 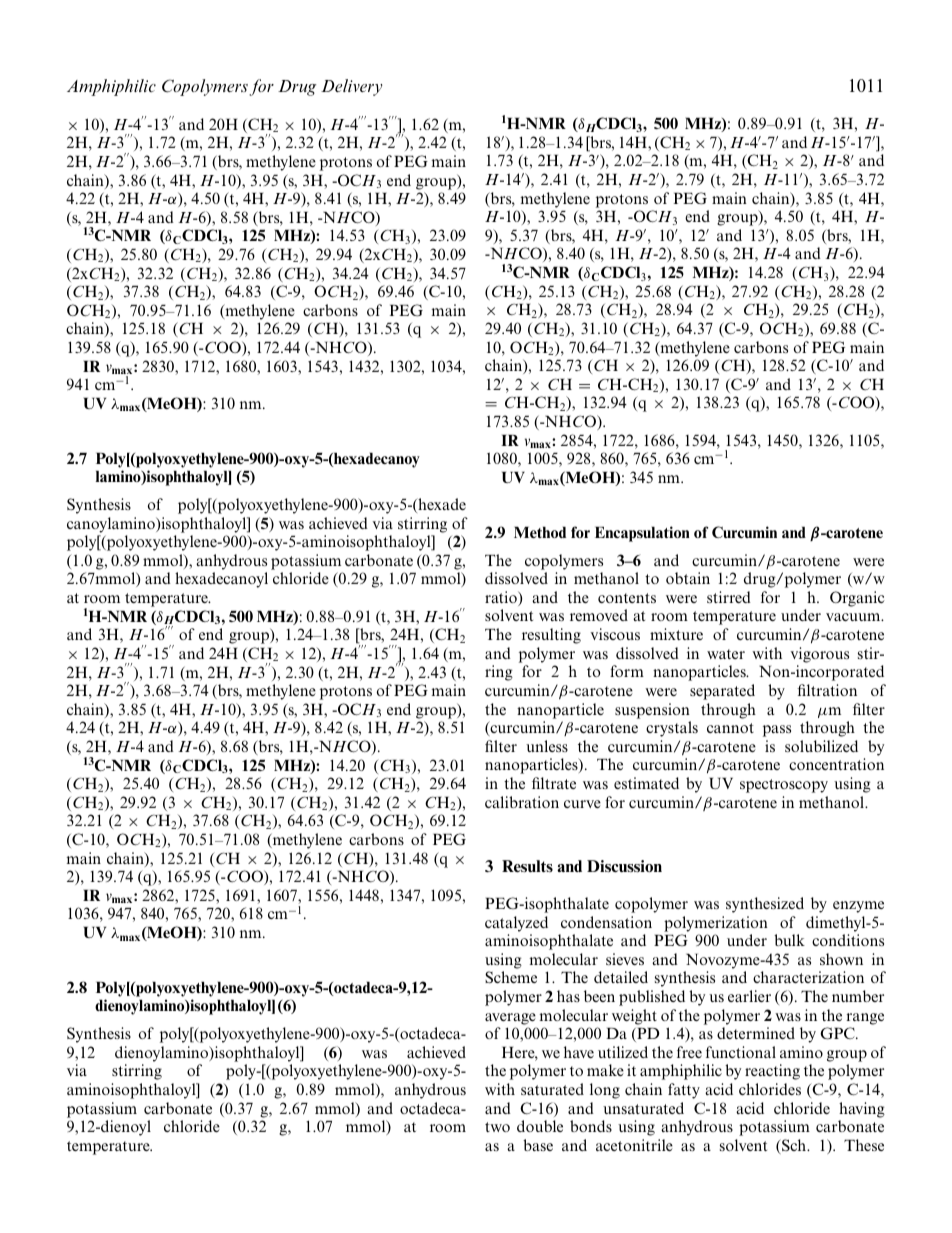 What do you see at coordinates (547, 746) in the image?
I see `unless` at bounding box center [547, 746].
